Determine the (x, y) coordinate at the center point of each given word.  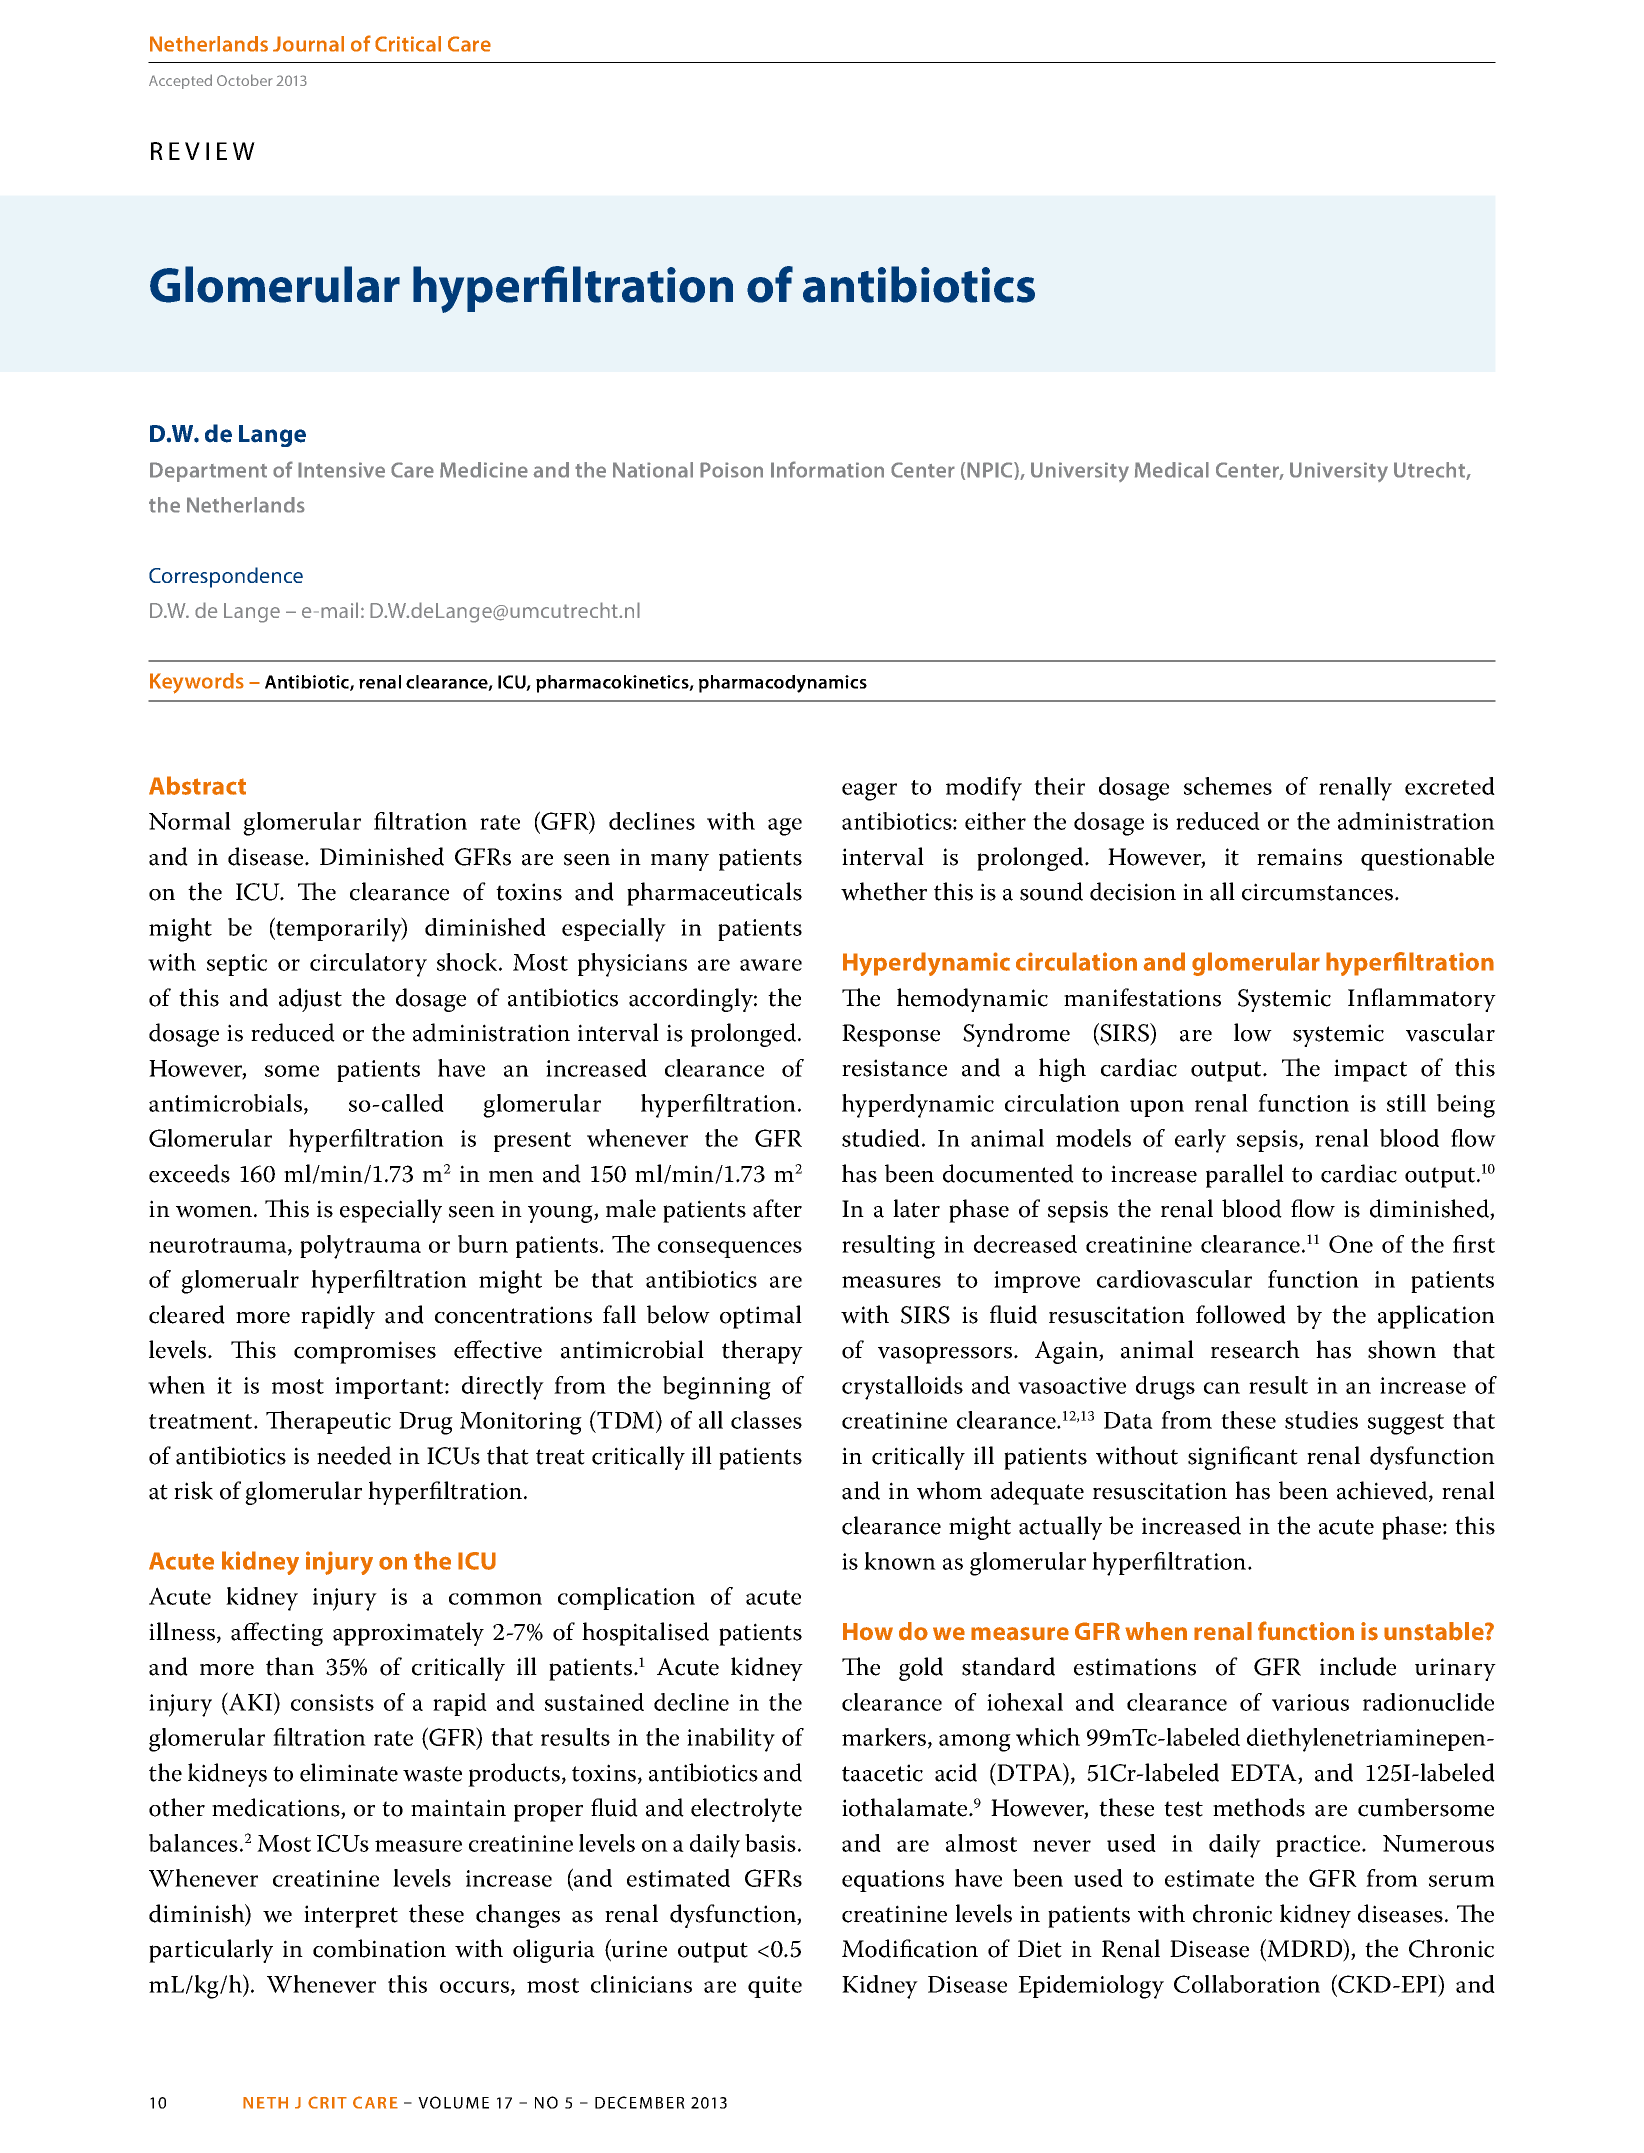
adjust (310, 1000)
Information (827, 469)
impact (1370, 1070)
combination (379, 1948)
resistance (894, 1068)
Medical (1172, 470)
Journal (308, 44)
